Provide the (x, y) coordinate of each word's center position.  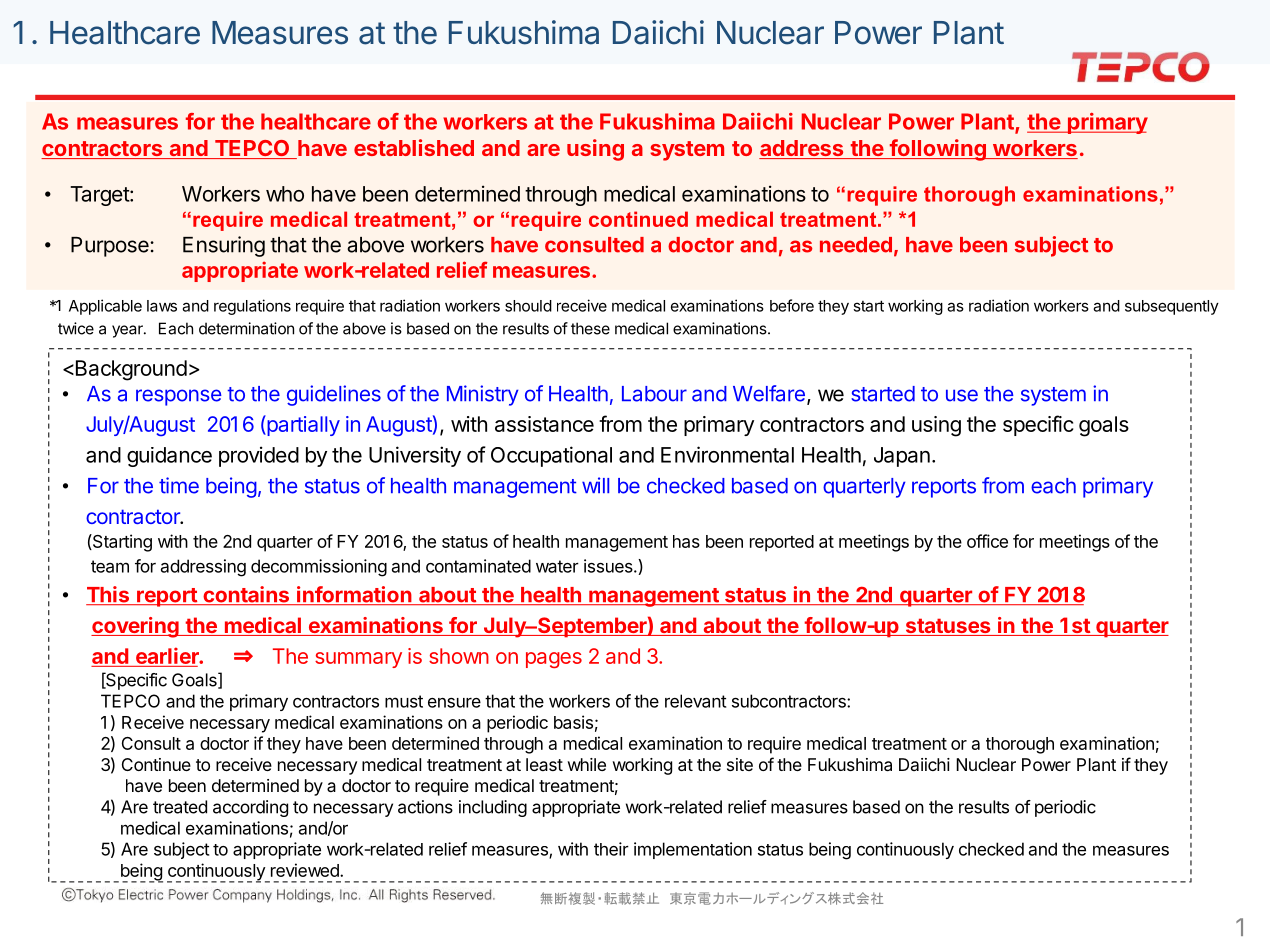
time (179, 485)
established (414, 147)
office (987, 541)
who (285, 194)
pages (554, 660)
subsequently (1172, 307)
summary (358, 660)
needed (856, 245)
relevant (695, 701)
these (590, 328)
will (595, 485)
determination (246, 328)
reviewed (306, 870)
